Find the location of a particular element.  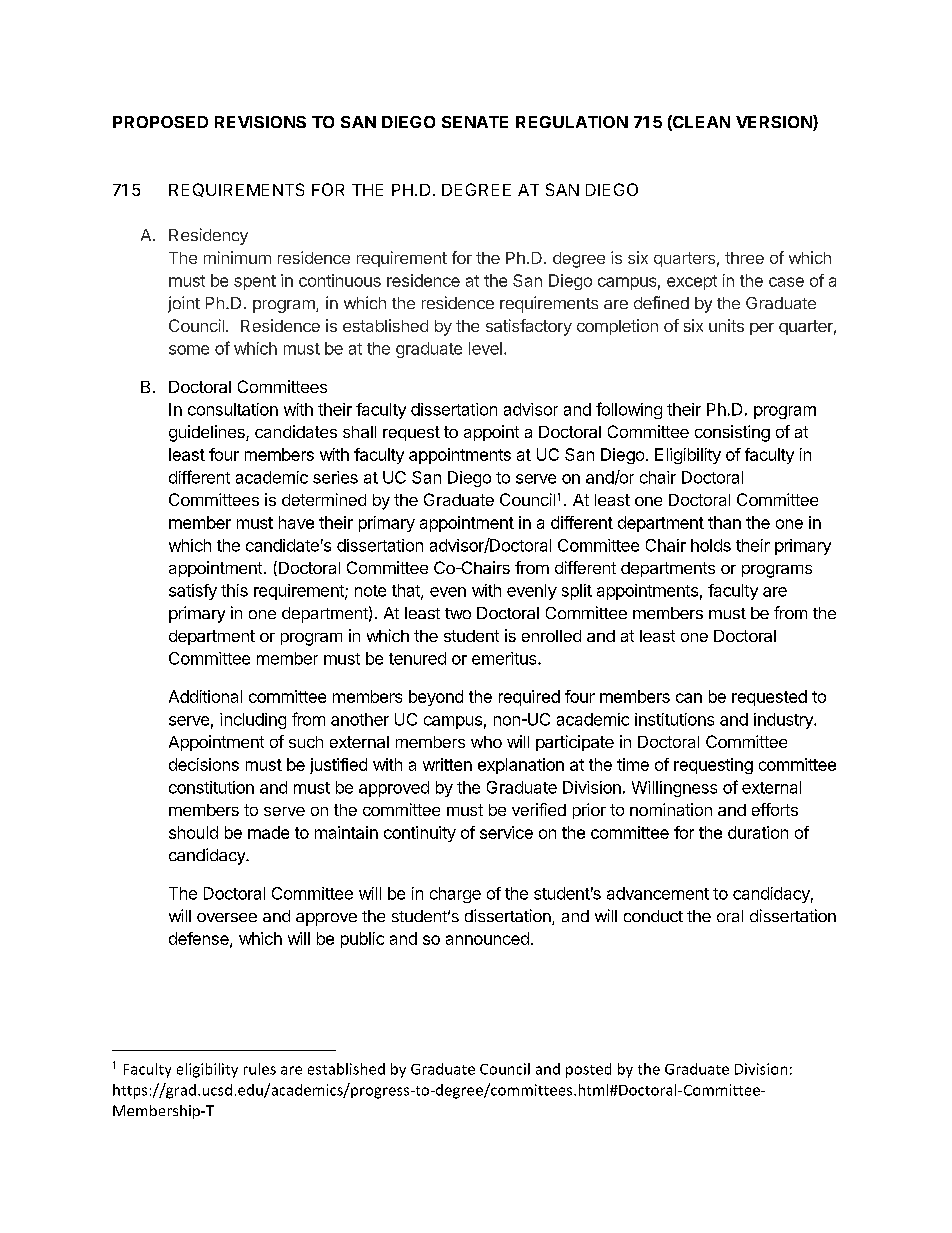

VERSION is located at coordinates (775, 123).
